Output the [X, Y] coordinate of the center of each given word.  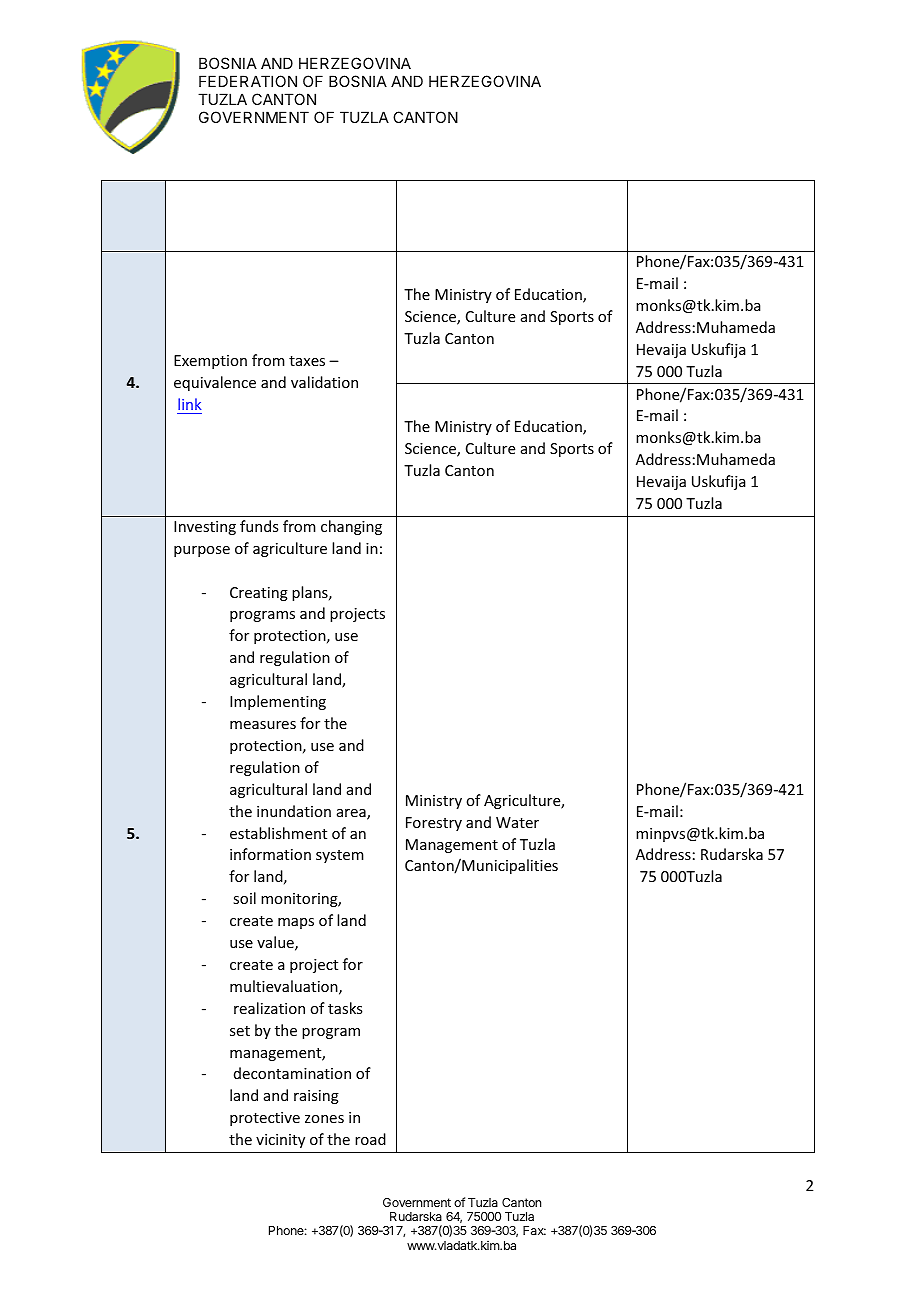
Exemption [210, 362]
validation [324, 382]
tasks [345, 1008]
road [370, 1139]
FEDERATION [248, 81]
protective [265, 1119]
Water [517, 822]
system [340, 856]
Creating [259, 594]
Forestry [434, 824]
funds [259, 526]
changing [351, 527]
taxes [307, 361]
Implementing [278, 702]
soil [244, 898]
